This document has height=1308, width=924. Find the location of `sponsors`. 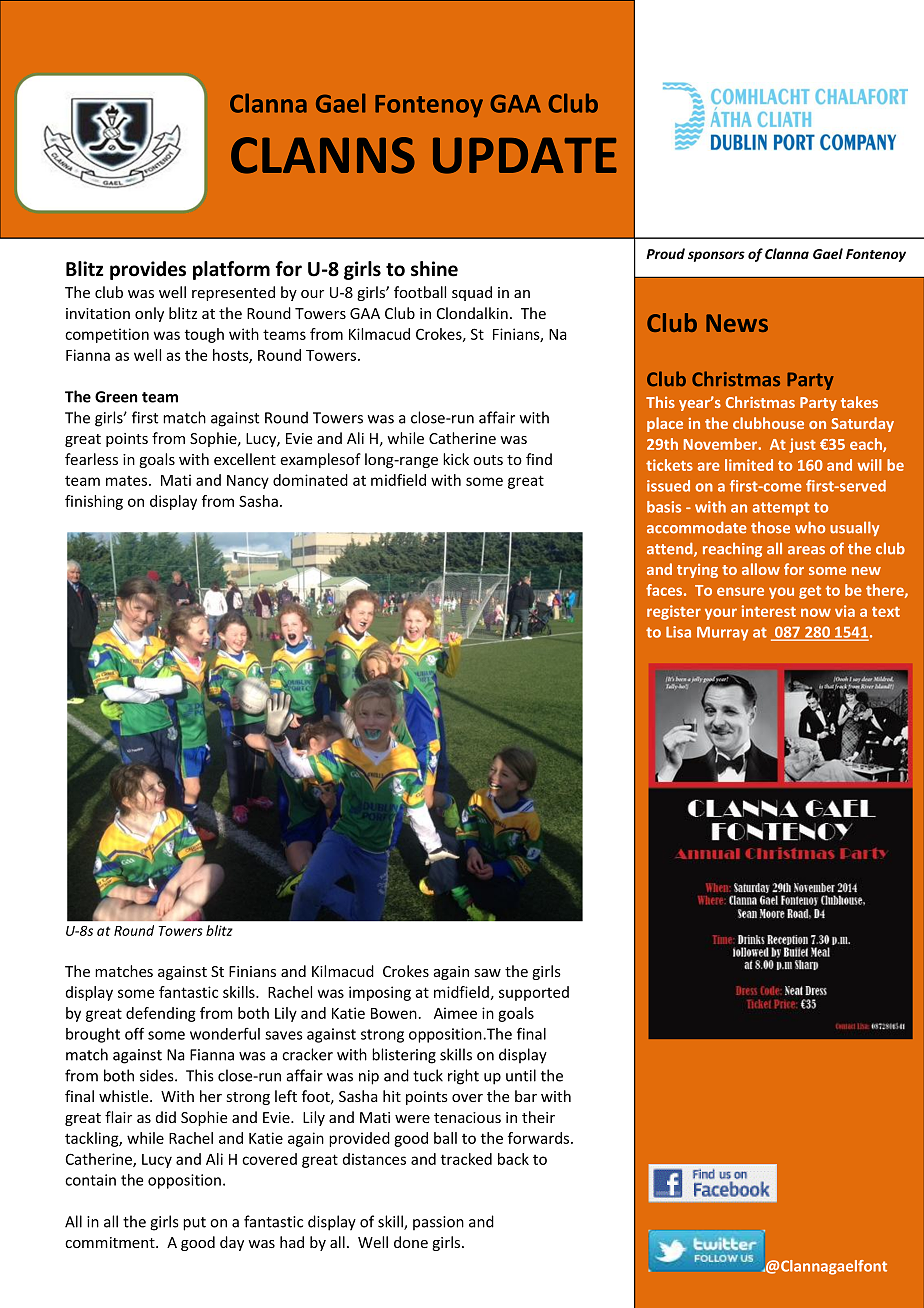

sponsors is located at coordinates (716, 256).
